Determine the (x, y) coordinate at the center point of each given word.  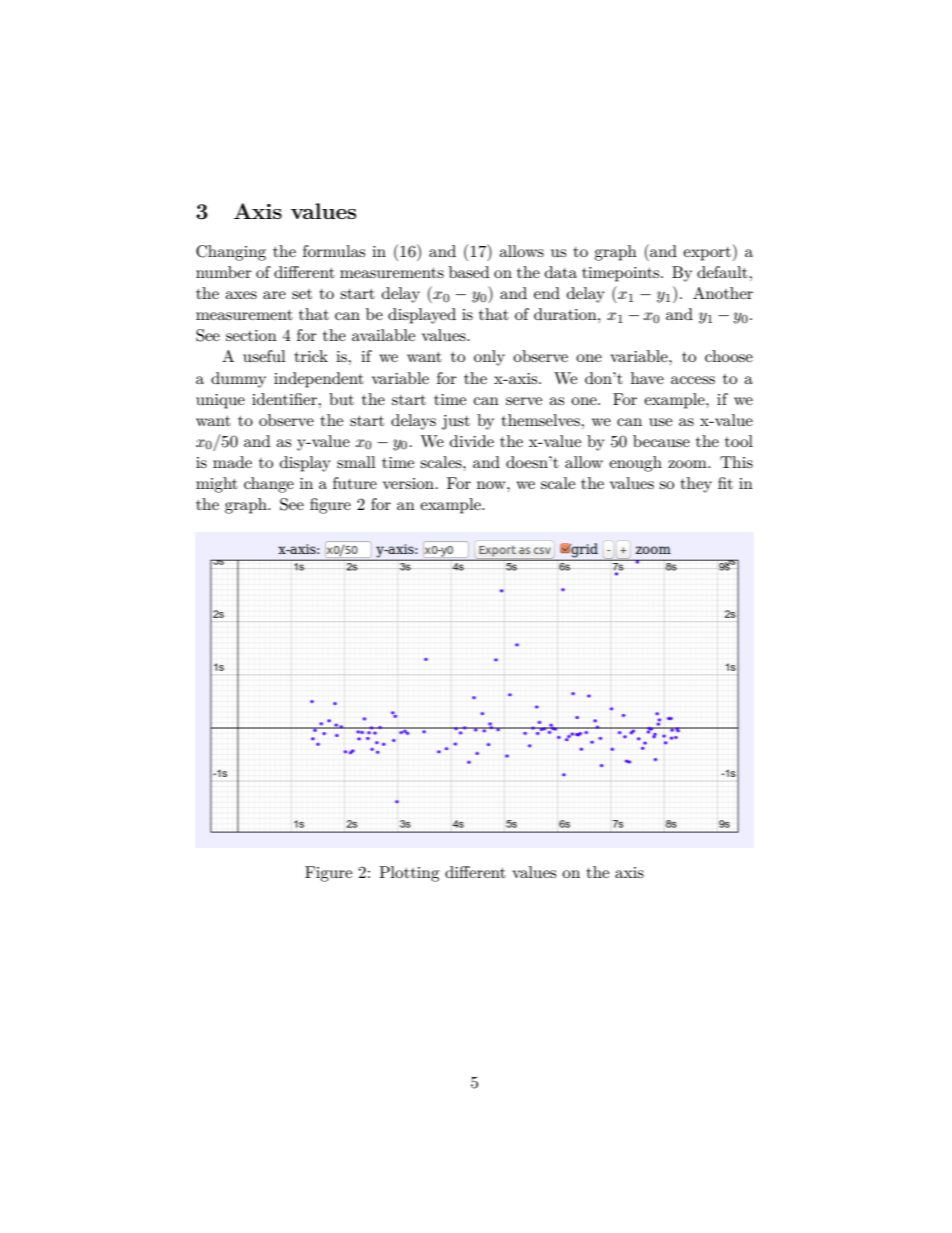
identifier (285, 399)
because (661, 441)
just (456, 422)
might (217, 485)
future (355, 483)
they (696, 485)
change (269, 485)
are (274, 295)
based (469, 272)
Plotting (409, 874)
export (707, 254)
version (408, 483)
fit (725, 483)
